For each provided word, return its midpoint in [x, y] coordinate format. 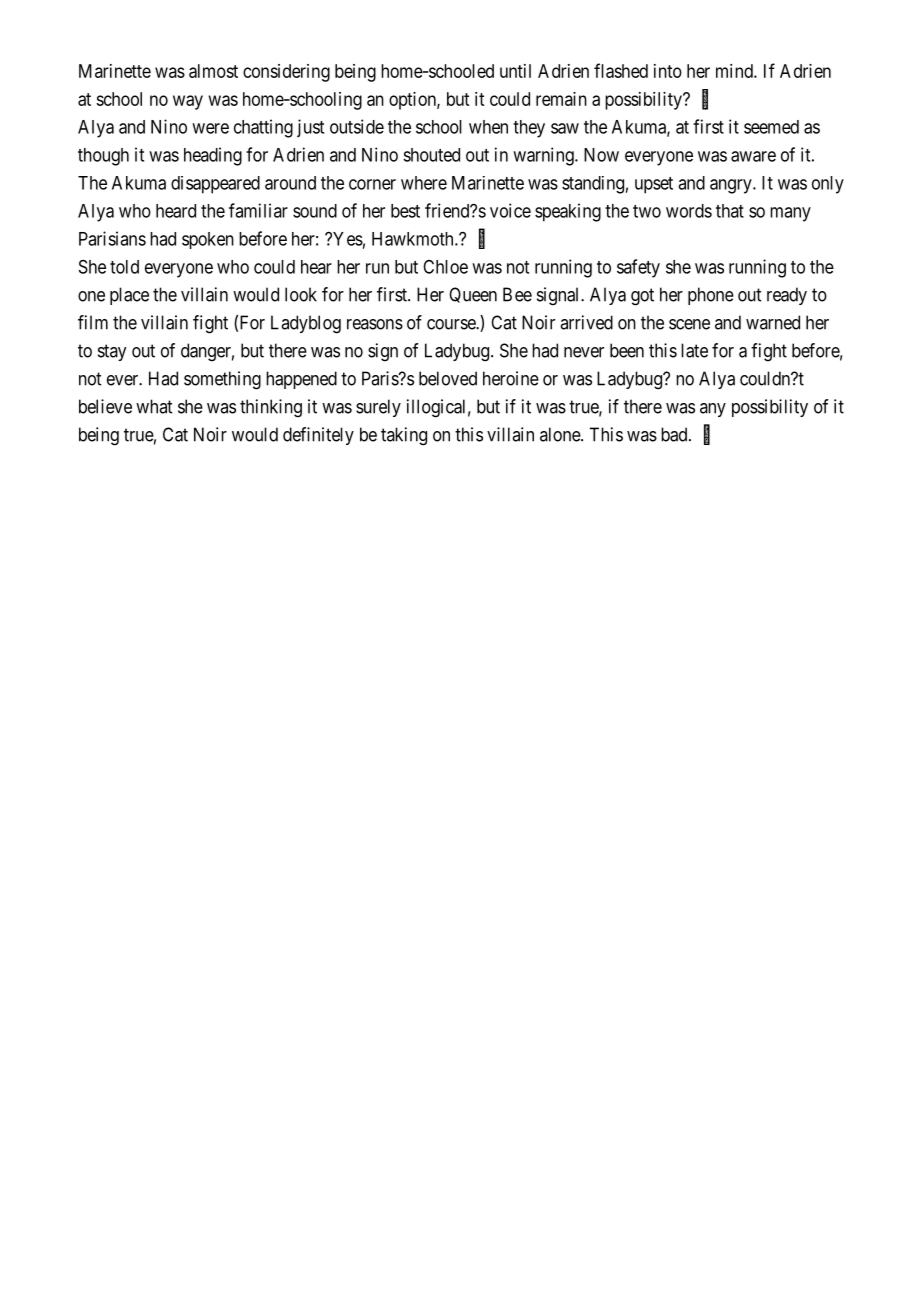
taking [404, 436]
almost [213, 71]
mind [735, 71]
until [515, 71]
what [154, 406]
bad [675, 434]
